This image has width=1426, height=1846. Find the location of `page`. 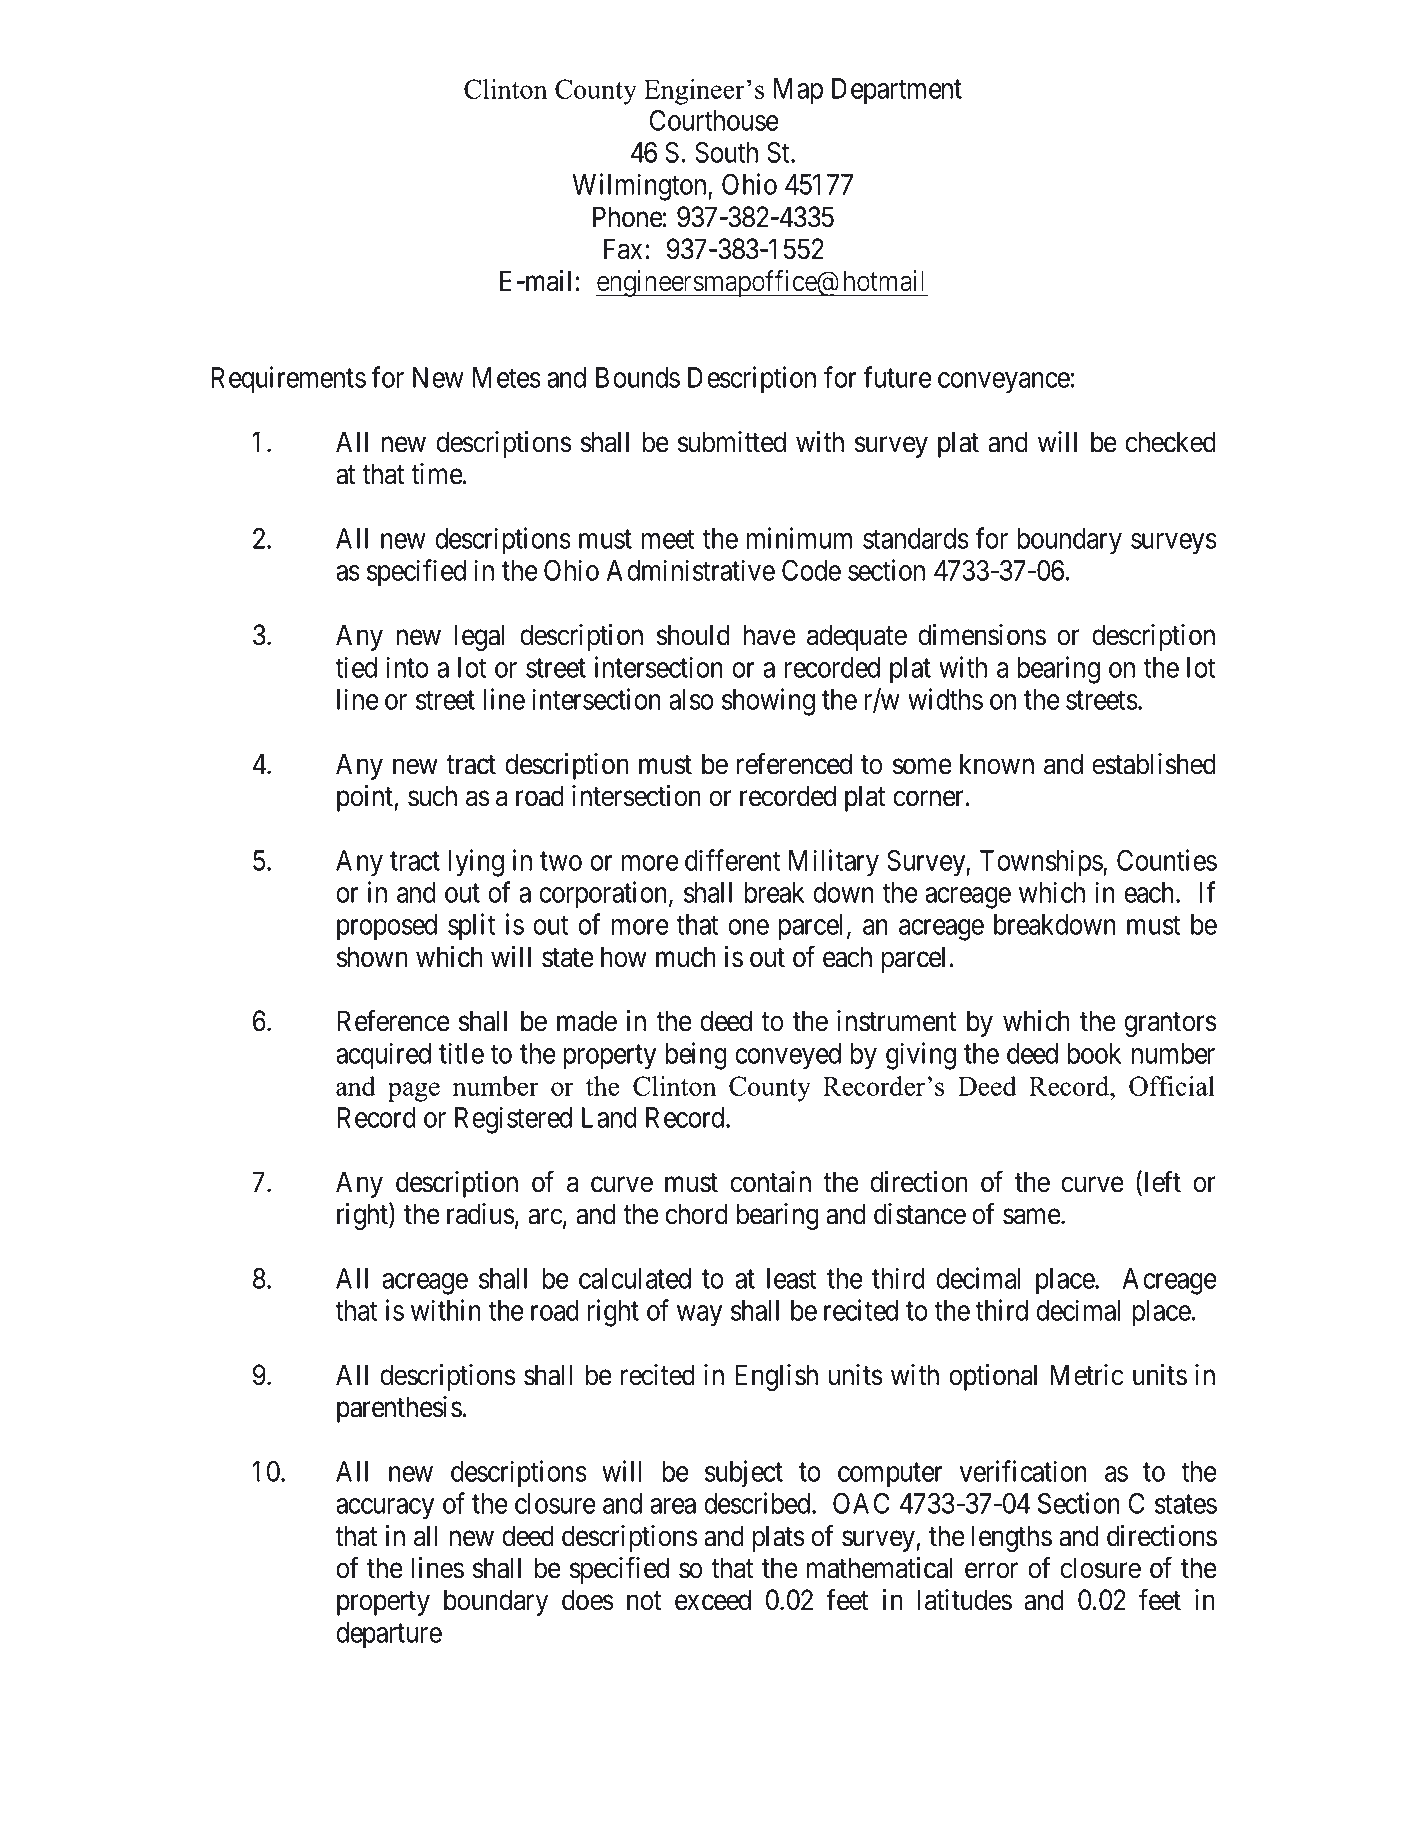

page is located at coordinates (414, 1092).
